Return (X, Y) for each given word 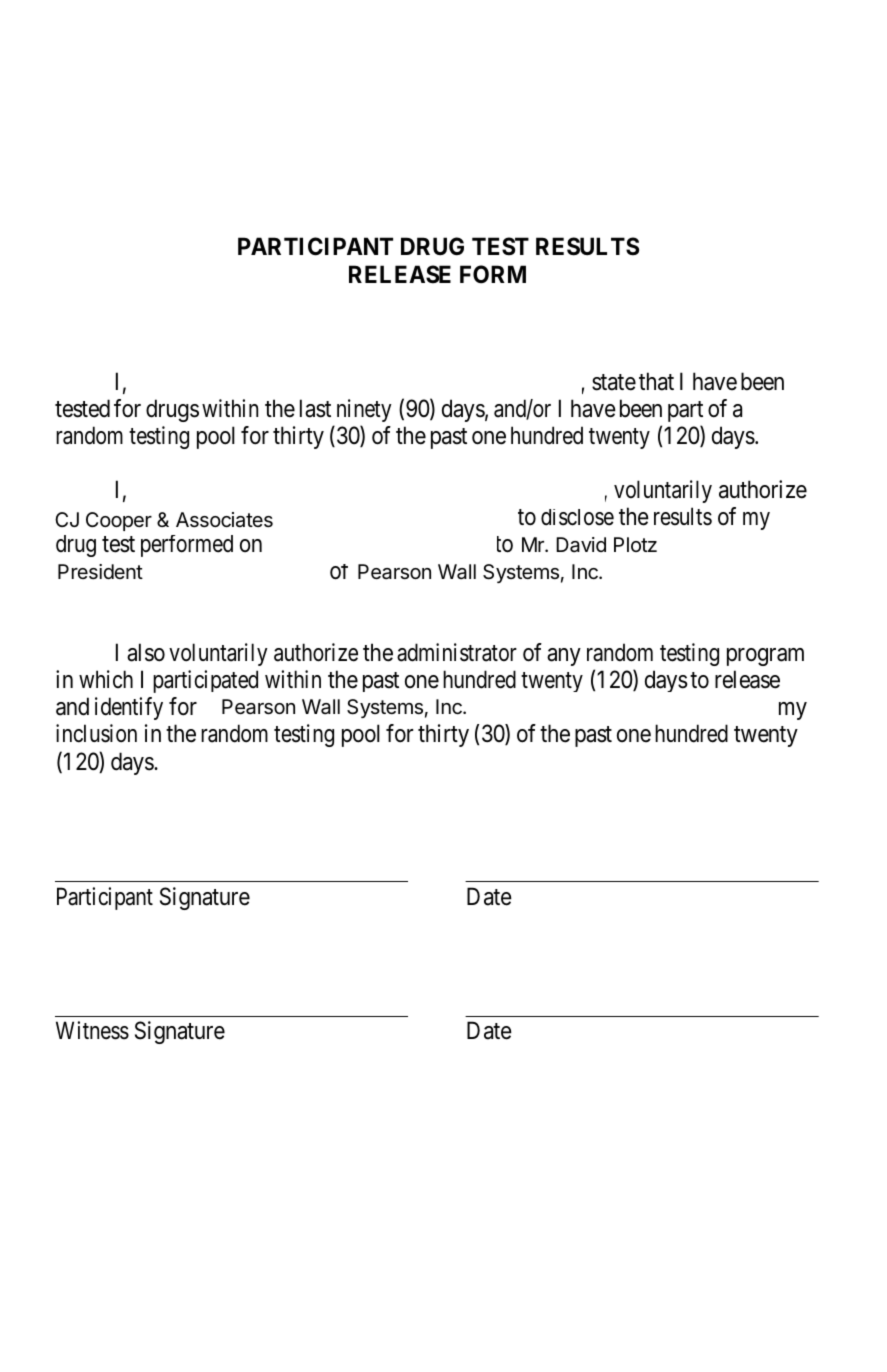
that (656, 381)
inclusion (96, 733)
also (146, 652)
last (315, 408)
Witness (92, 1030)
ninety (364, 410)
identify (129, 708)
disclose (577, 517)
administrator (457, 652)
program (765, 657)
